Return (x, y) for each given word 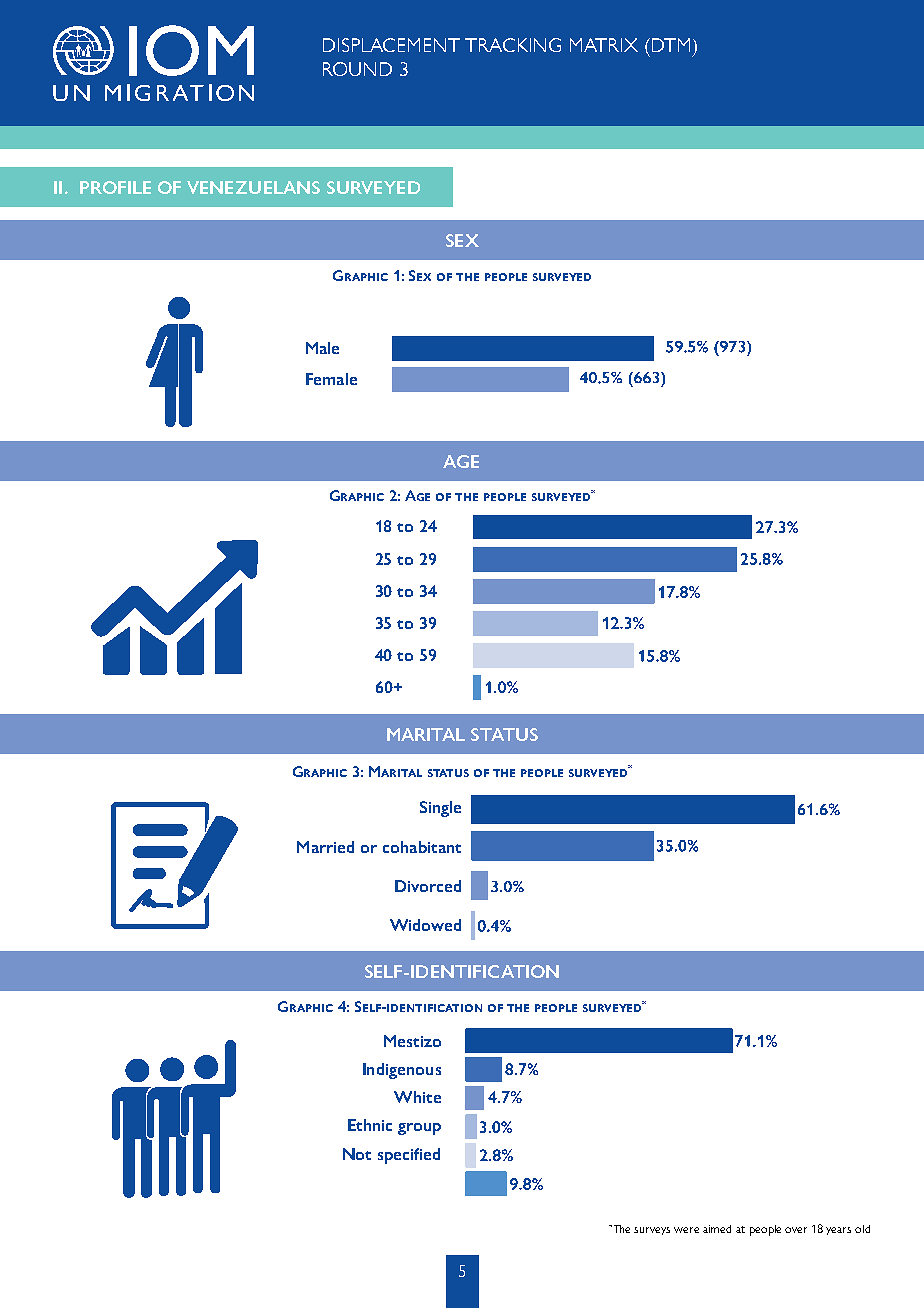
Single (440, 809)
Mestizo (412, 1041)
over (796, 1230)
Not (357, 1154)
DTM (669, 45)
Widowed (425, 925)
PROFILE (115, 187)
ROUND (357, 69)
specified (409, 1156)
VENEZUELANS (253, 187)
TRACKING (513, 45)
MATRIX (604, 45)
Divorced (428, 886)
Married (325, 847)
